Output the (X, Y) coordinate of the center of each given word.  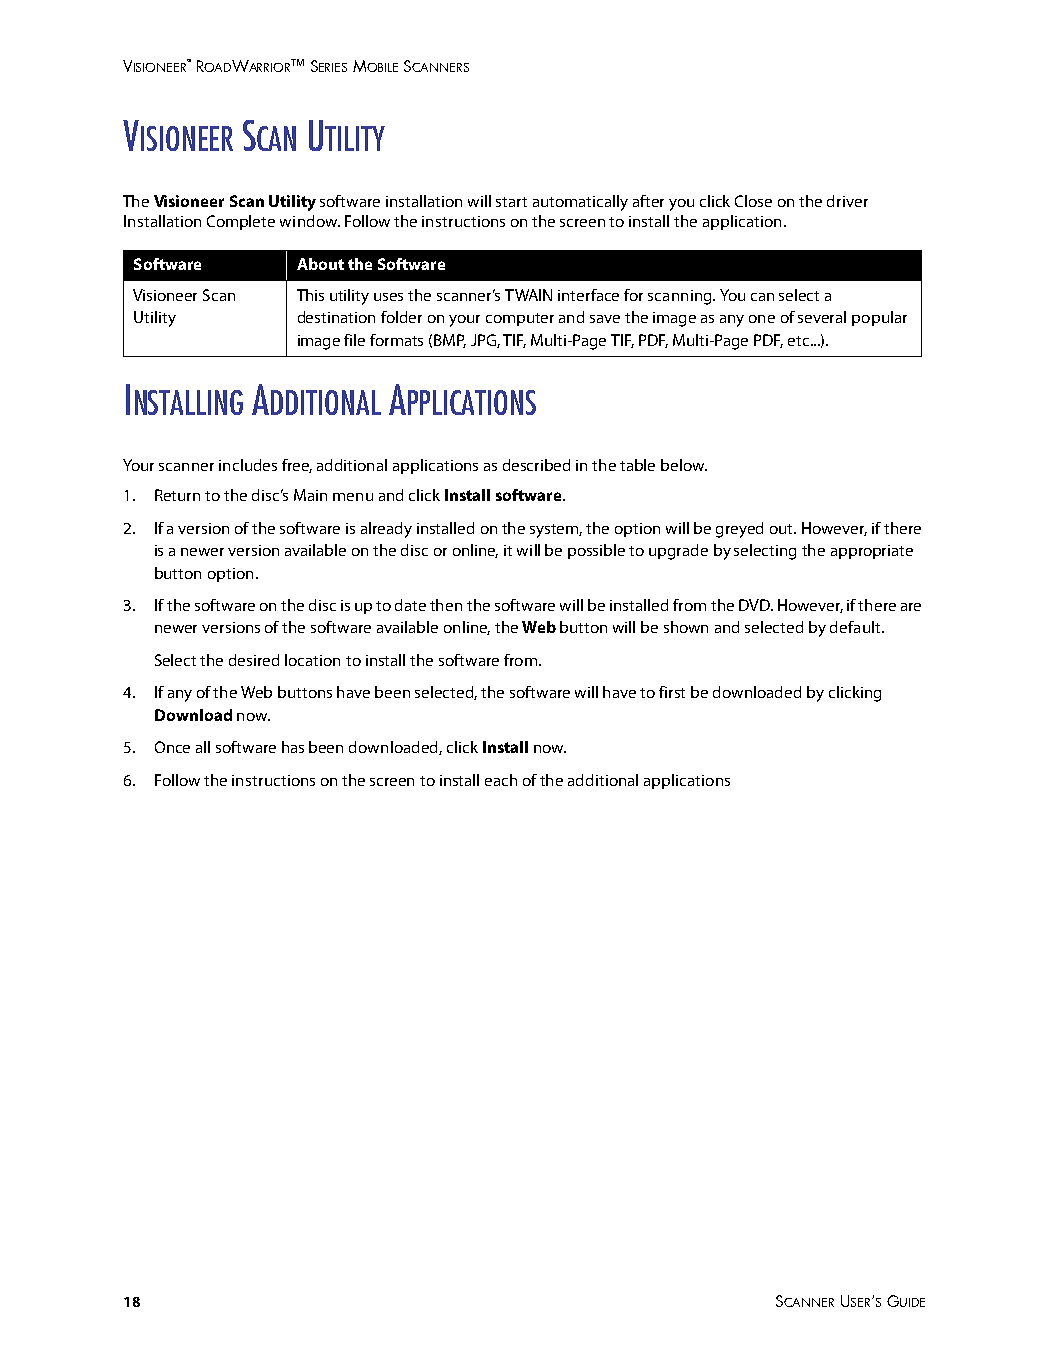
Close (753, 201)
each (501, 780)
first (672, 692)
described (536, 465)
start (511, 202)
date (410, 605)
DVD (755, 605)
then (446, 605)
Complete (241, 222)
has (293, 747)
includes (248, 465)
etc (800, 341)
